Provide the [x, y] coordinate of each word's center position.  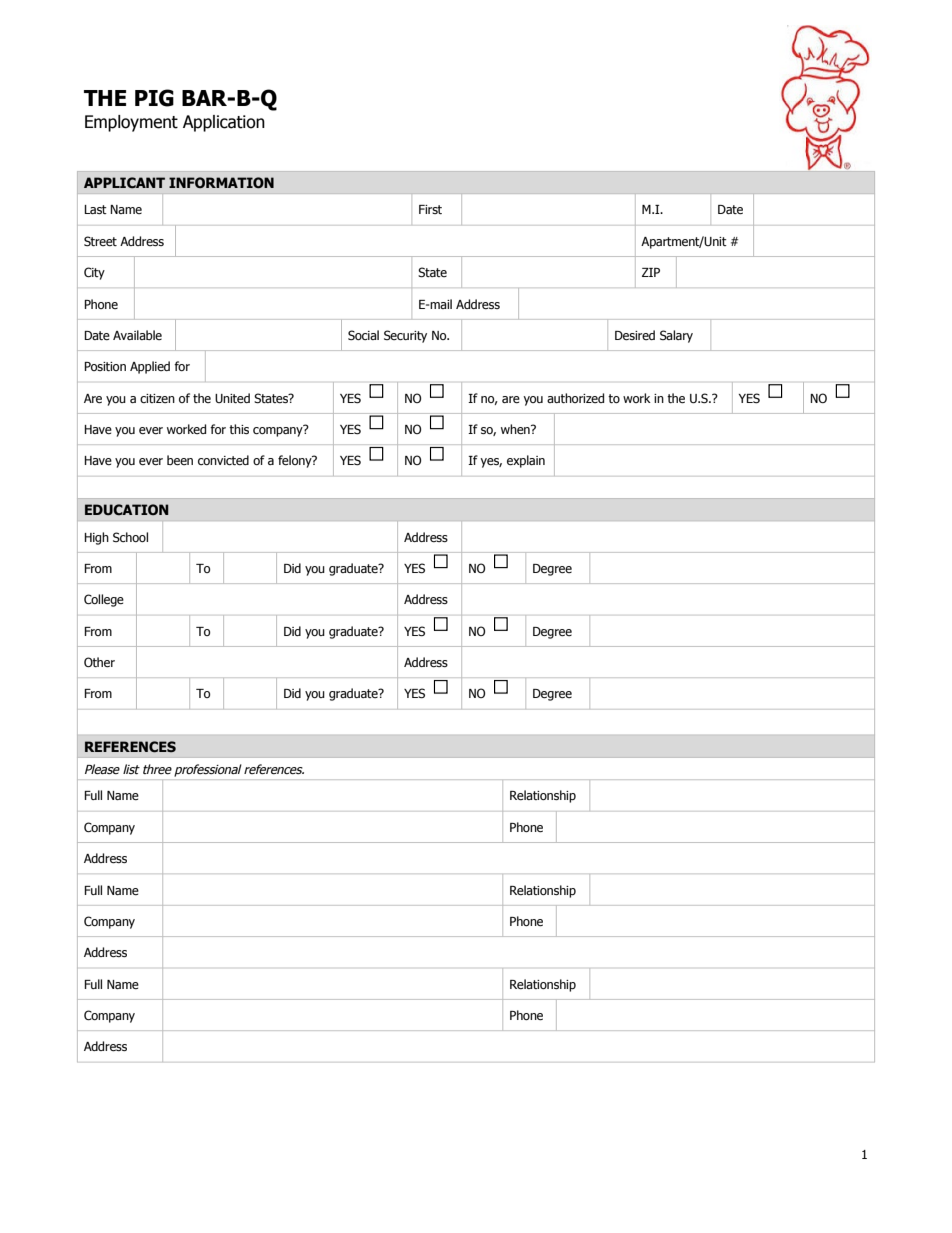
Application [224, 123]
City [94, 273]
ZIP [651, 272]
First [430, 209]
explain [526, 461]
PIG [154, 98]
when [516, 429]
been [180, 460]
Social [363, 335]
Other [99, 662]
